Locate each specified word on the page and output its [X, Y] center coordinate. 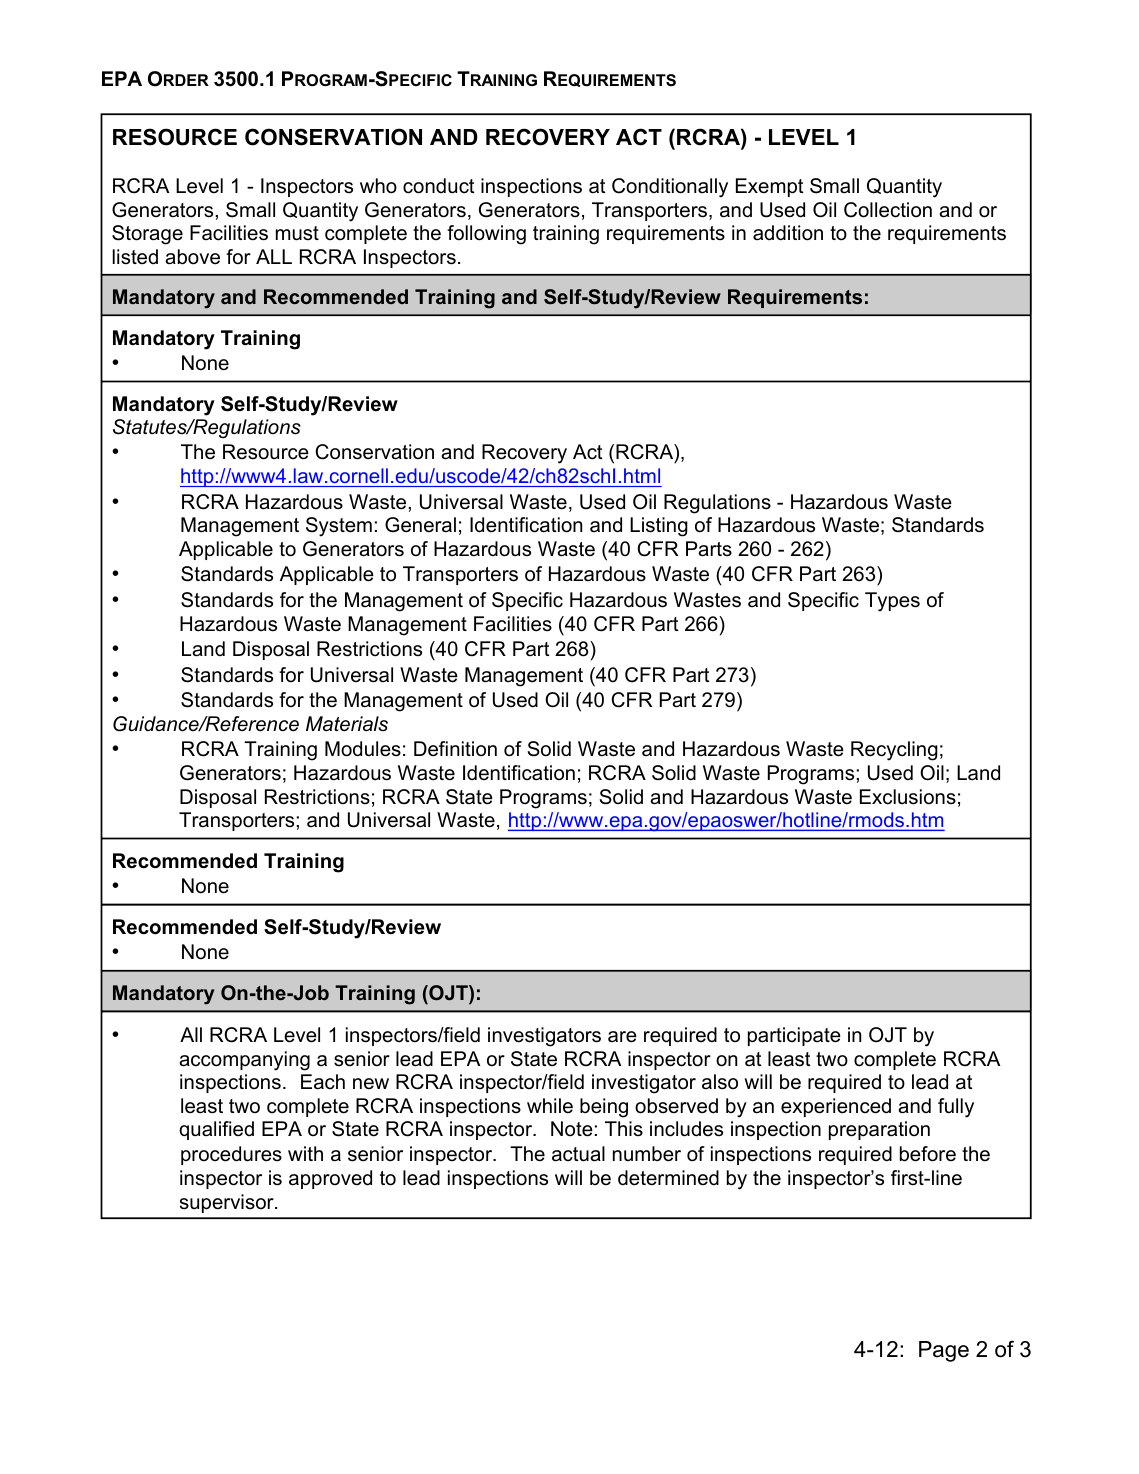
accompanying [244, 1061]
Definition [455, 749]
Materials [347, 724]
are [622, 1037]
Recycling [894, 751]
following [486, 235]
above [192, 257]
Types [892, 602]
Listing [659, 527]
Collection [888, 210]
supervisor [228, 1203]
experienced [836, 1107]
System [339, 527]
